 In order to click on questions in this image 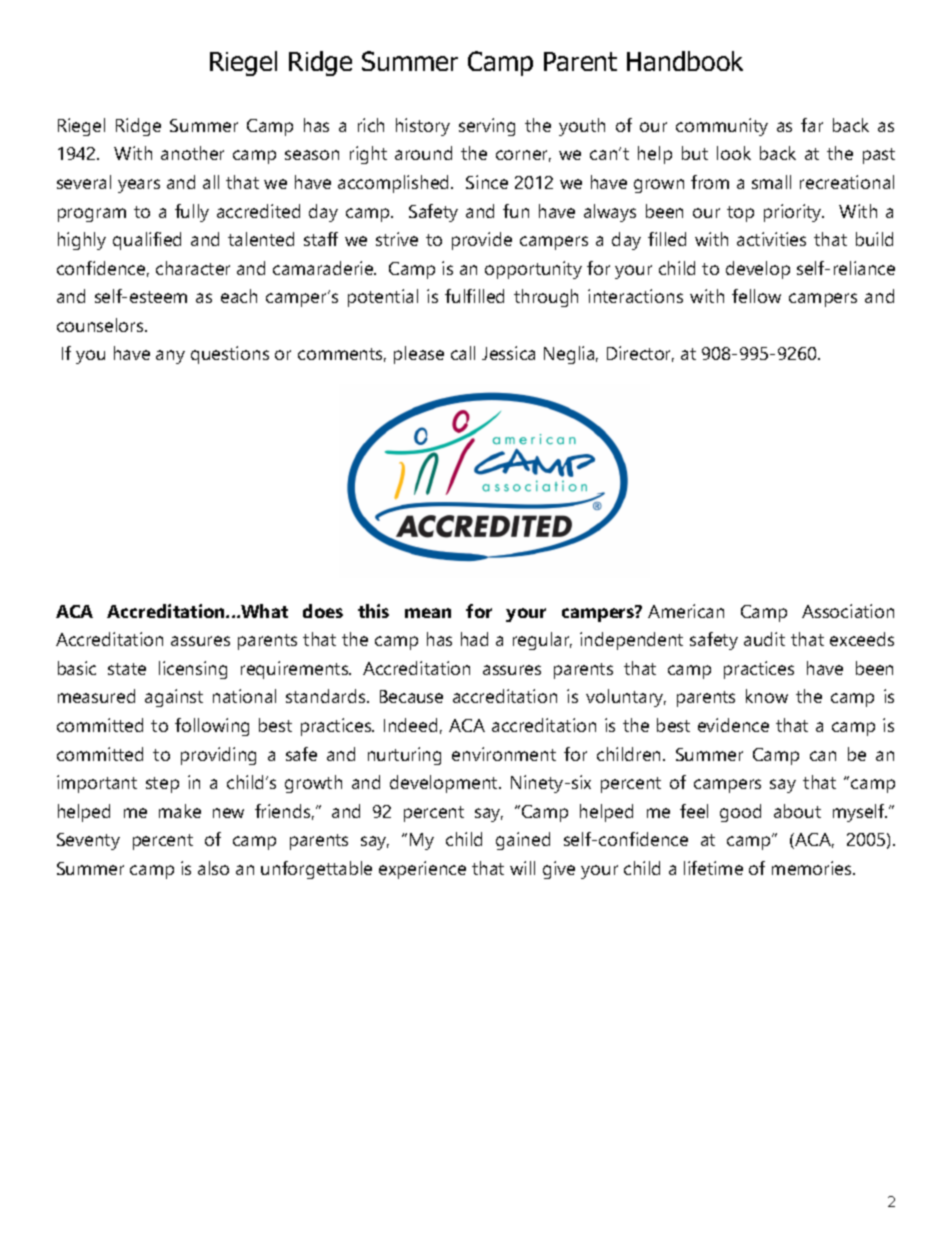, I will do `click(230, 355)`.
